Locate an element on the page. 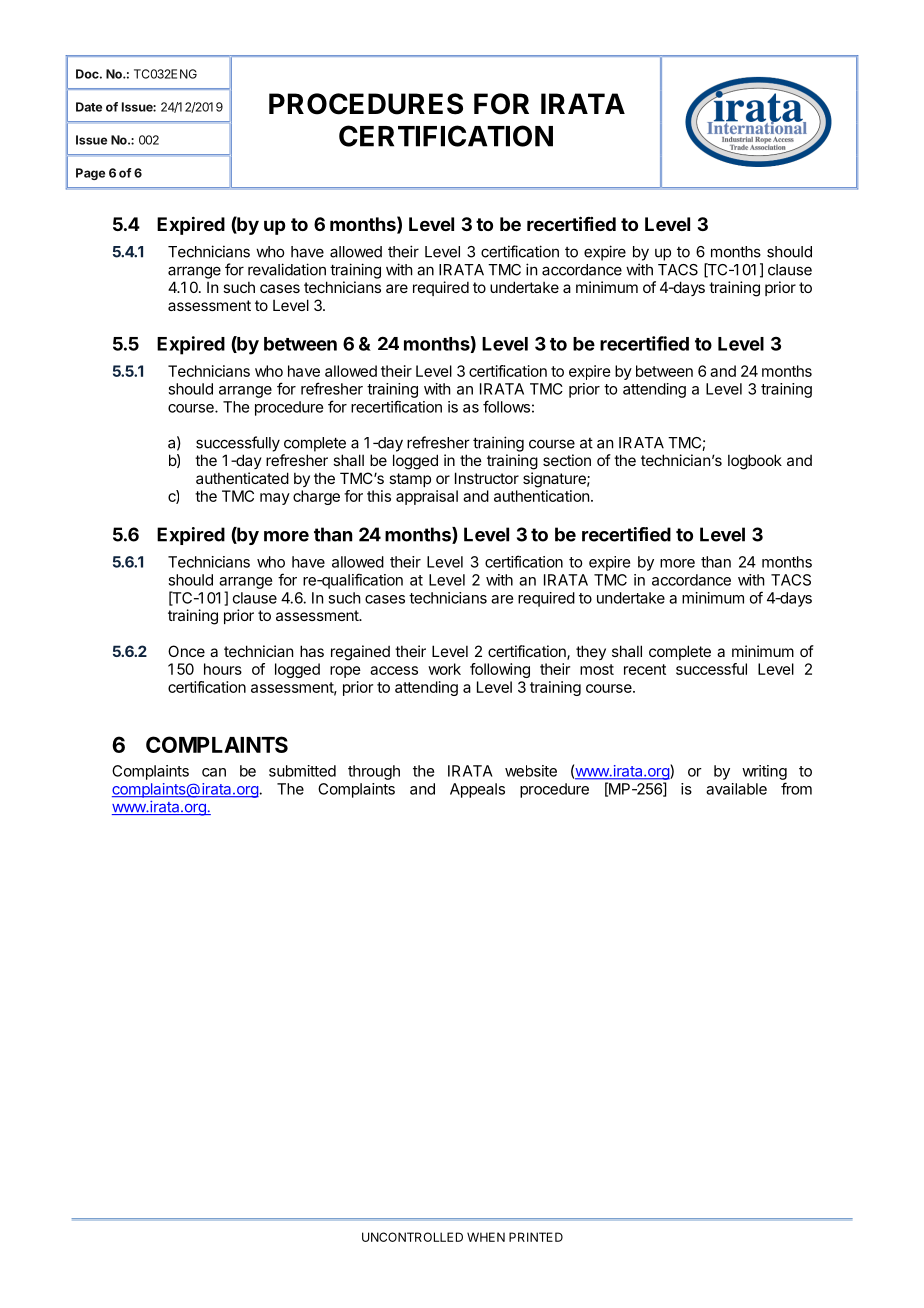 This document has width=924, height=1308. WHEN is located at coordinates (486, 1237).
